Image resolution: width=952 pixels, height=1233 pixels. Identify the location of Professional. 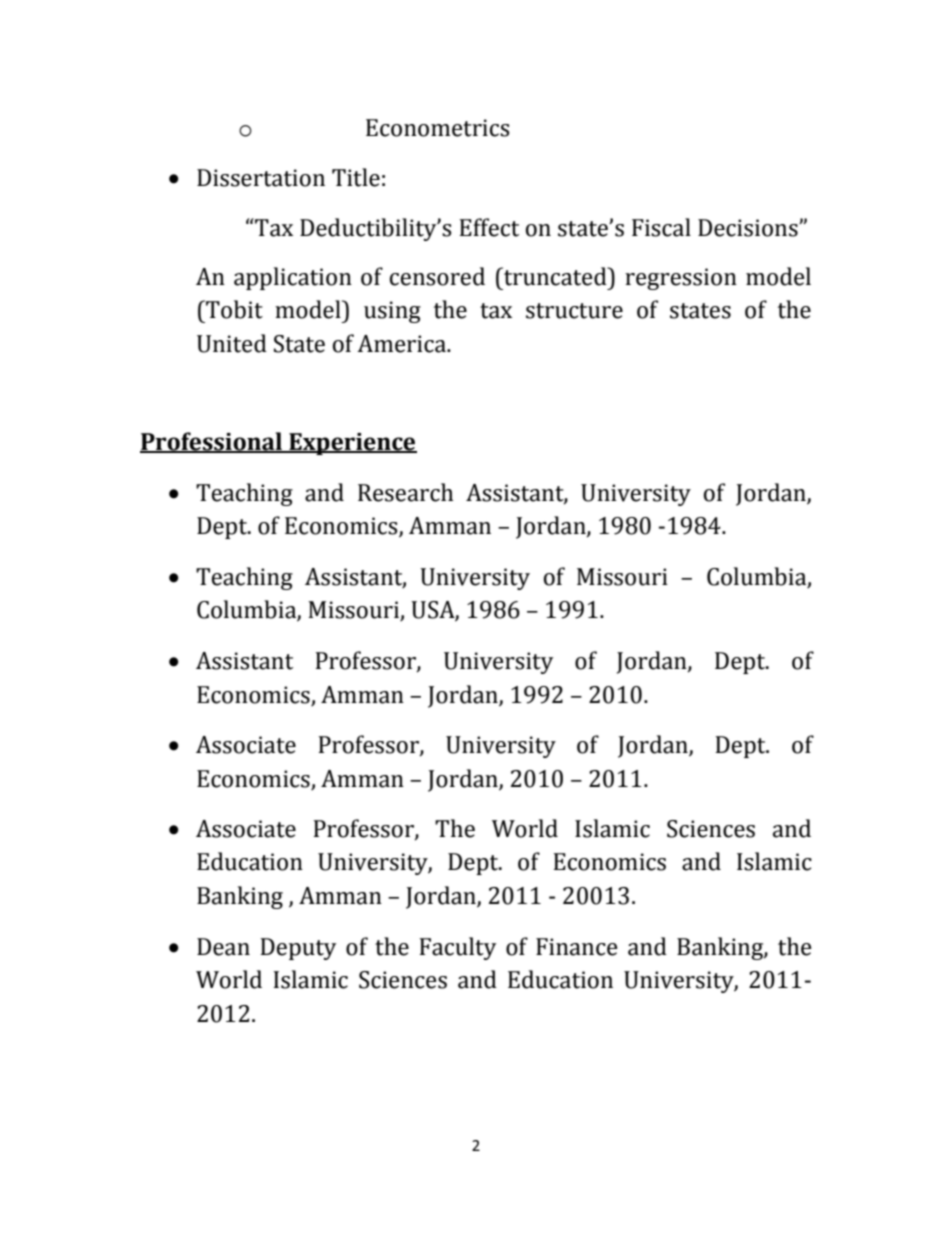
(212, 442).
